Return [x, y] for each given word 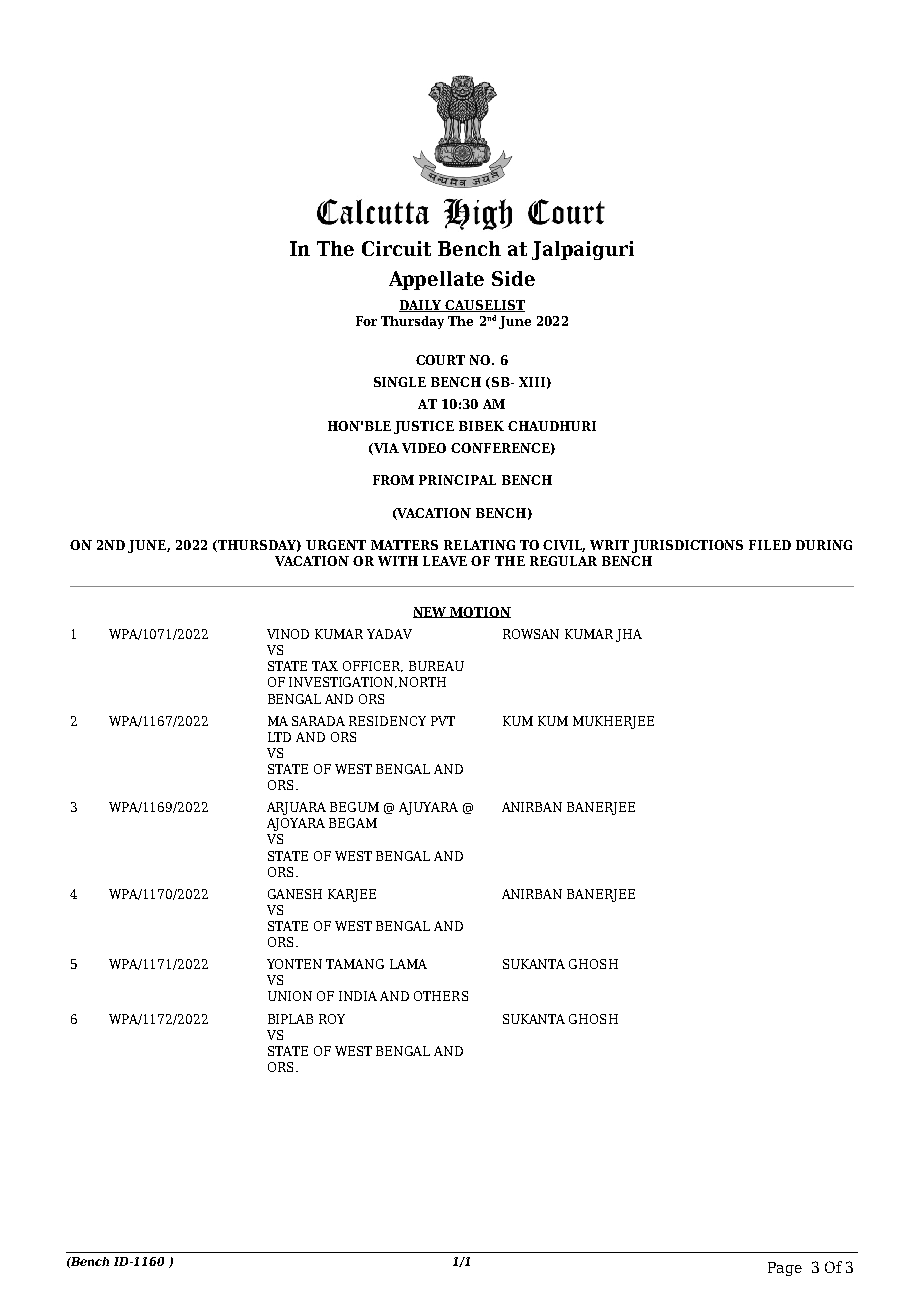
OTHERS [441, 996]
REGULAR [563, 561]
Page [785, 1269]
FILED [770, 545]
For [366, 321]
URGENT [336, 545]
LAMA [408, 964]
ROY [332, 1019]
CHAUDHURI [552, 426]
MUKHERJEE [613, 722]
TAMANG [355, 964]
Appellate [436, 280]
